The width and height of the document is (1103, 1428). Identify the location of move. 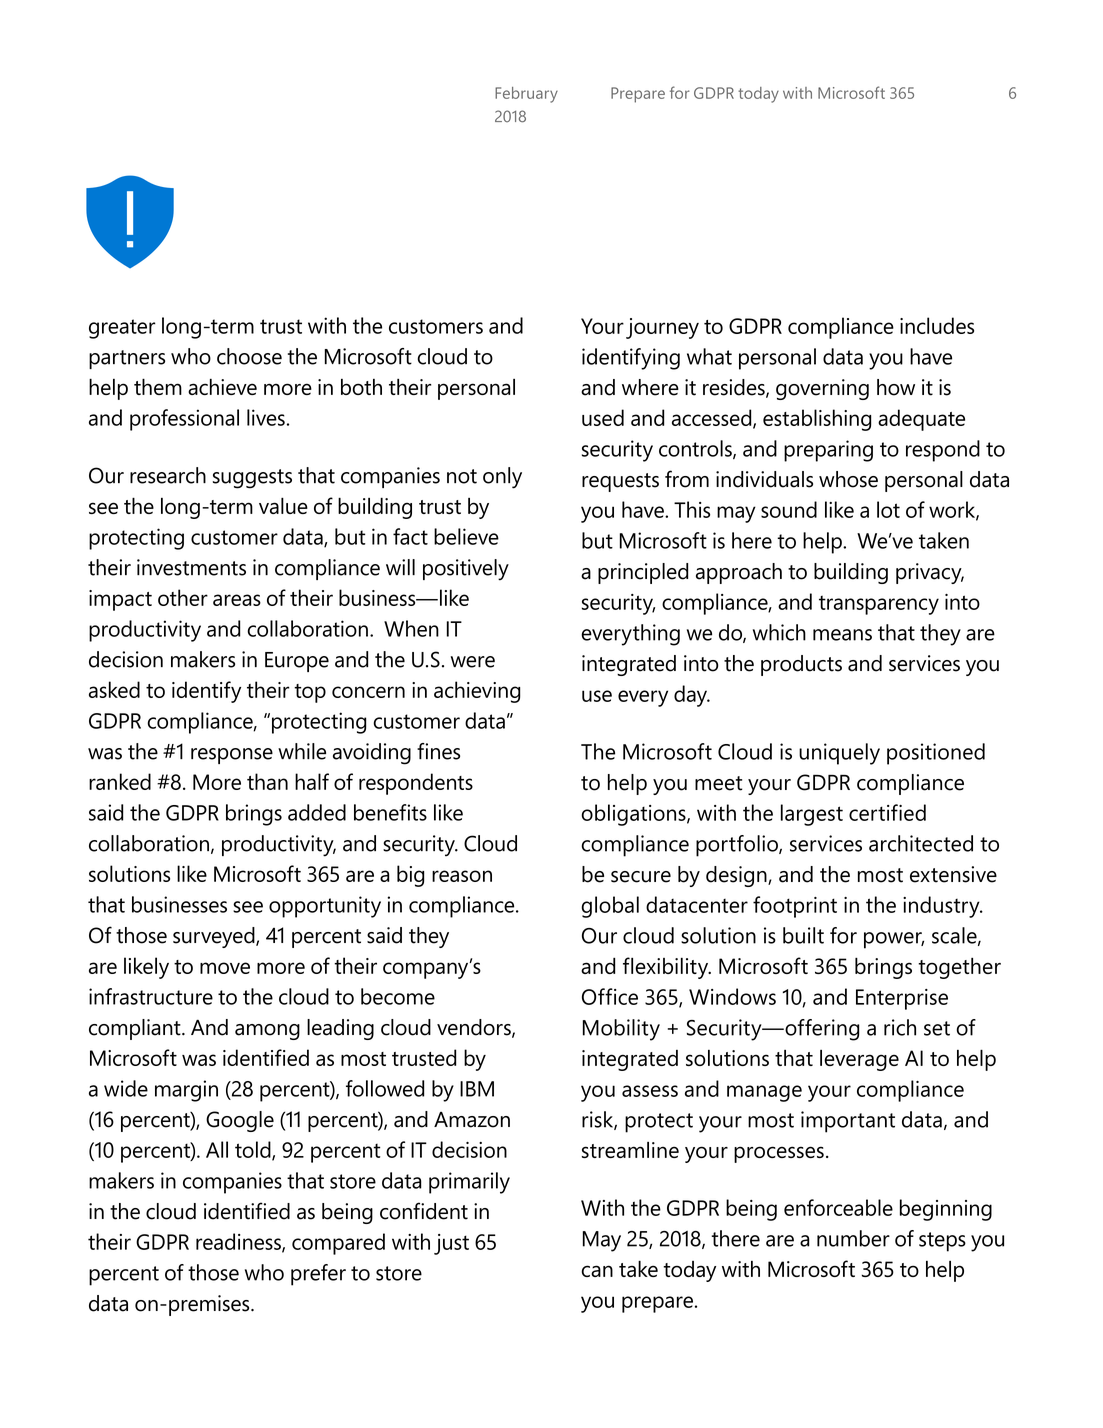
(225, 968).
